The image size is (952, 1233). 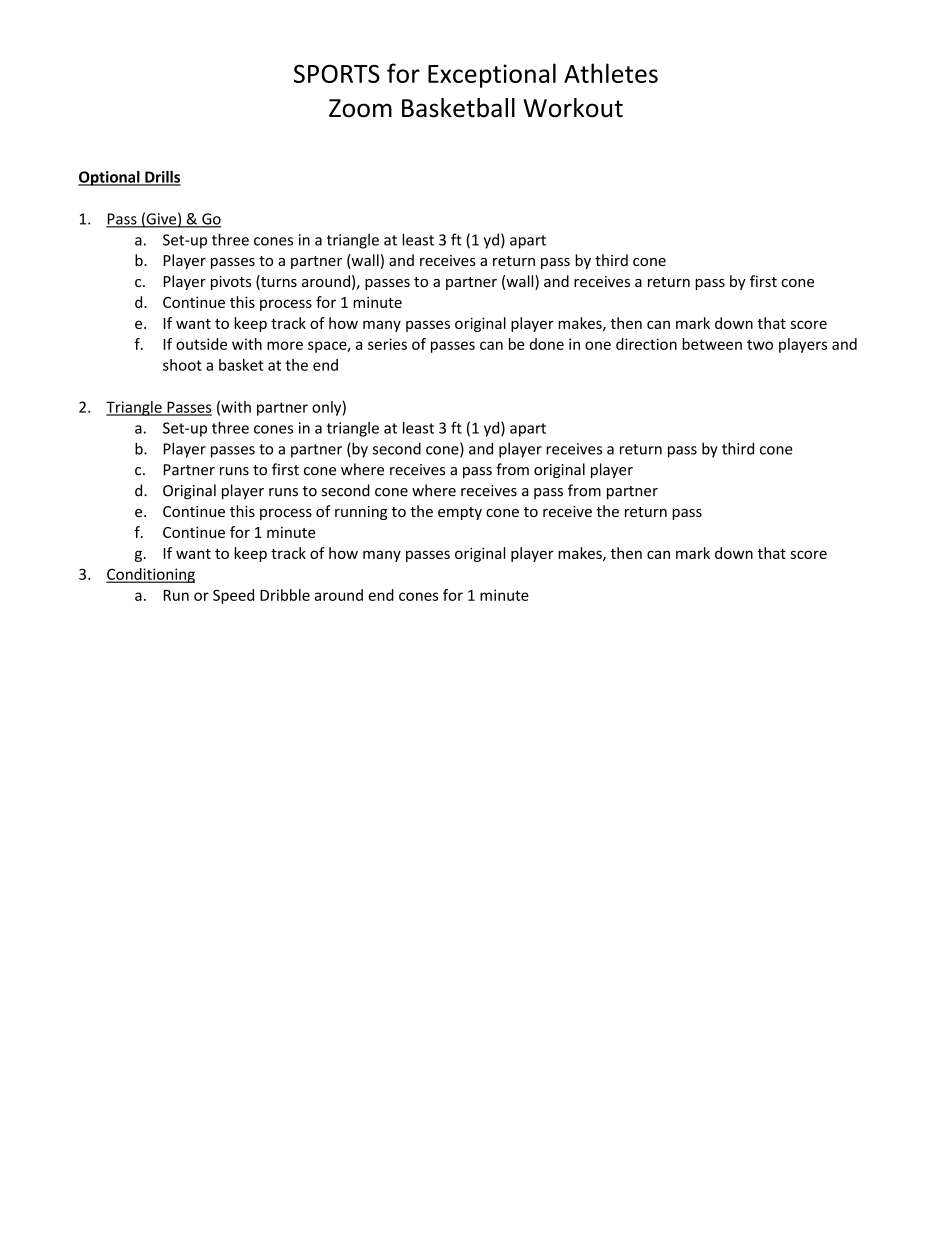 I want to click on series, so click(x=387, y=344).
